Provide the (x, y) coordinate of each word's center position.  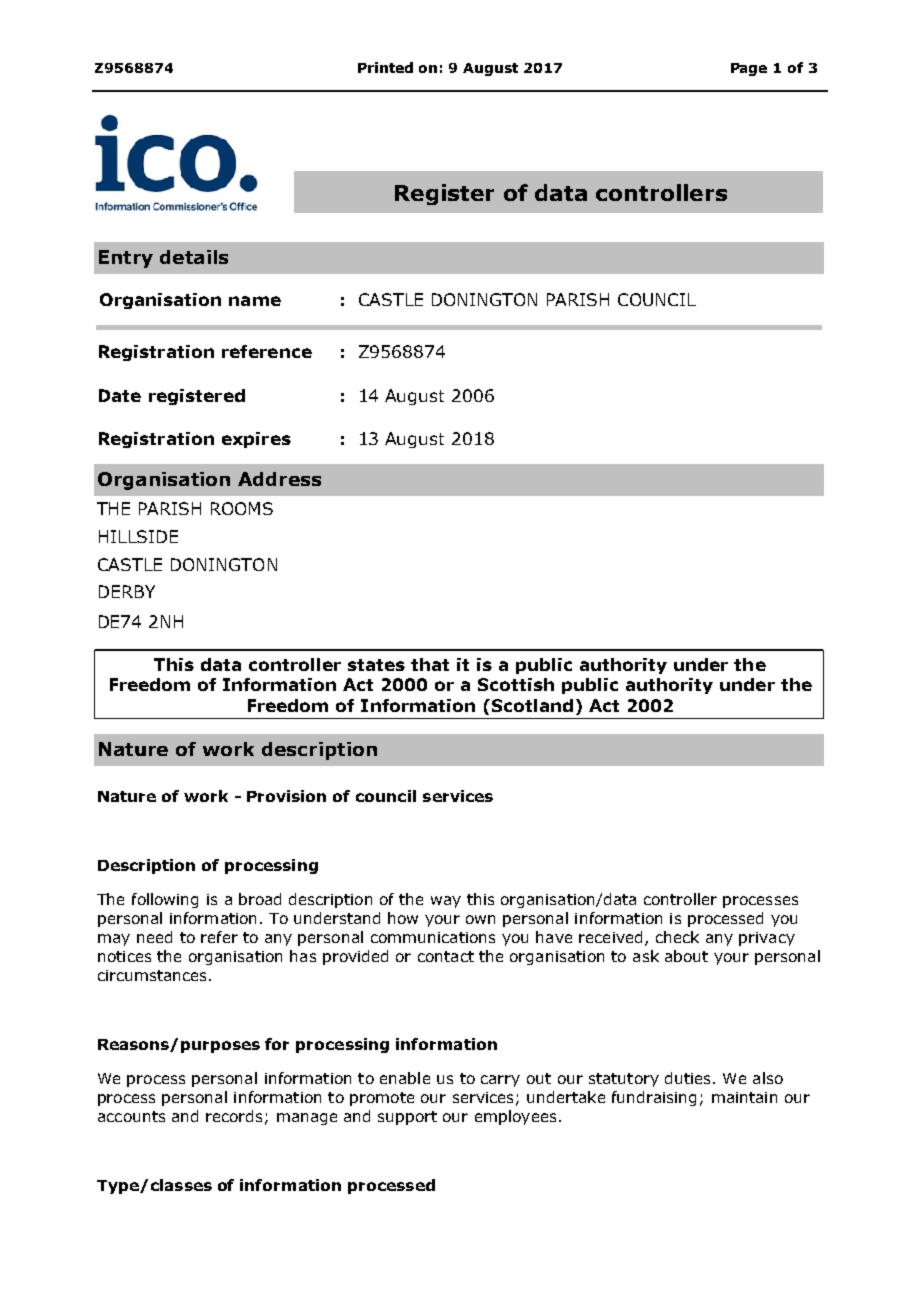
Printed (385, 67)
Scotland (532, 705)
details (194, 257)
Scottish (516, 684)
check (677, 937)
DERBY (127, 591)
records (234, 1116)
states (376, 665)
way (446, 902)
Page (749, 69)
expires (256, 440)
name (255, 301)
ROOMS (242, 508)
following (165, 900)
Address (279, 479)
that (430, 664)
